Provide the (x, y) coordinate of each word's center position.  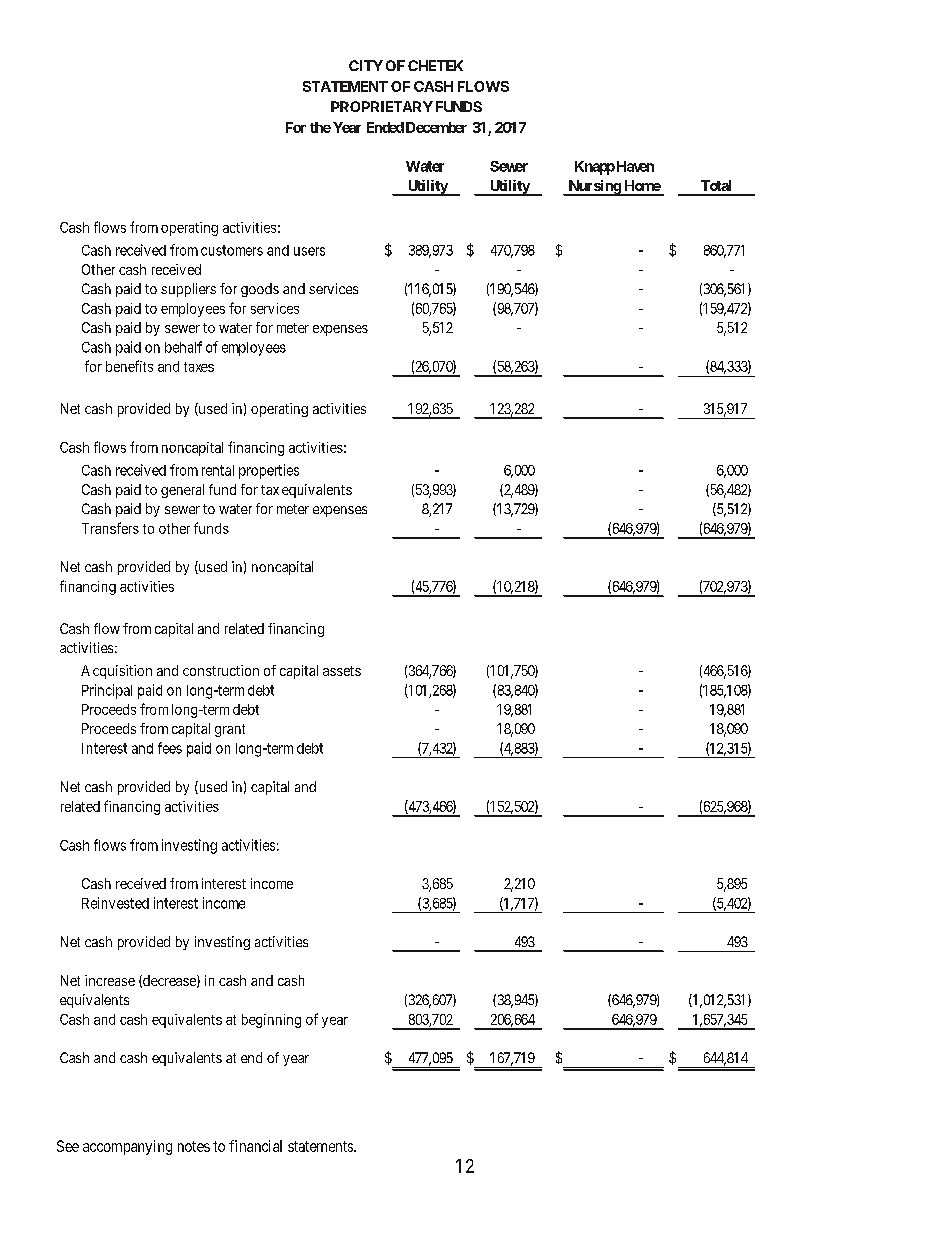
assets (342, 671)
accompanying (127, 1147)
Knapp (595, 168)
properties (269, 471)
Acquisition (116, 672)
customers (232, 250)
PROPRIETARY (382, 106)
